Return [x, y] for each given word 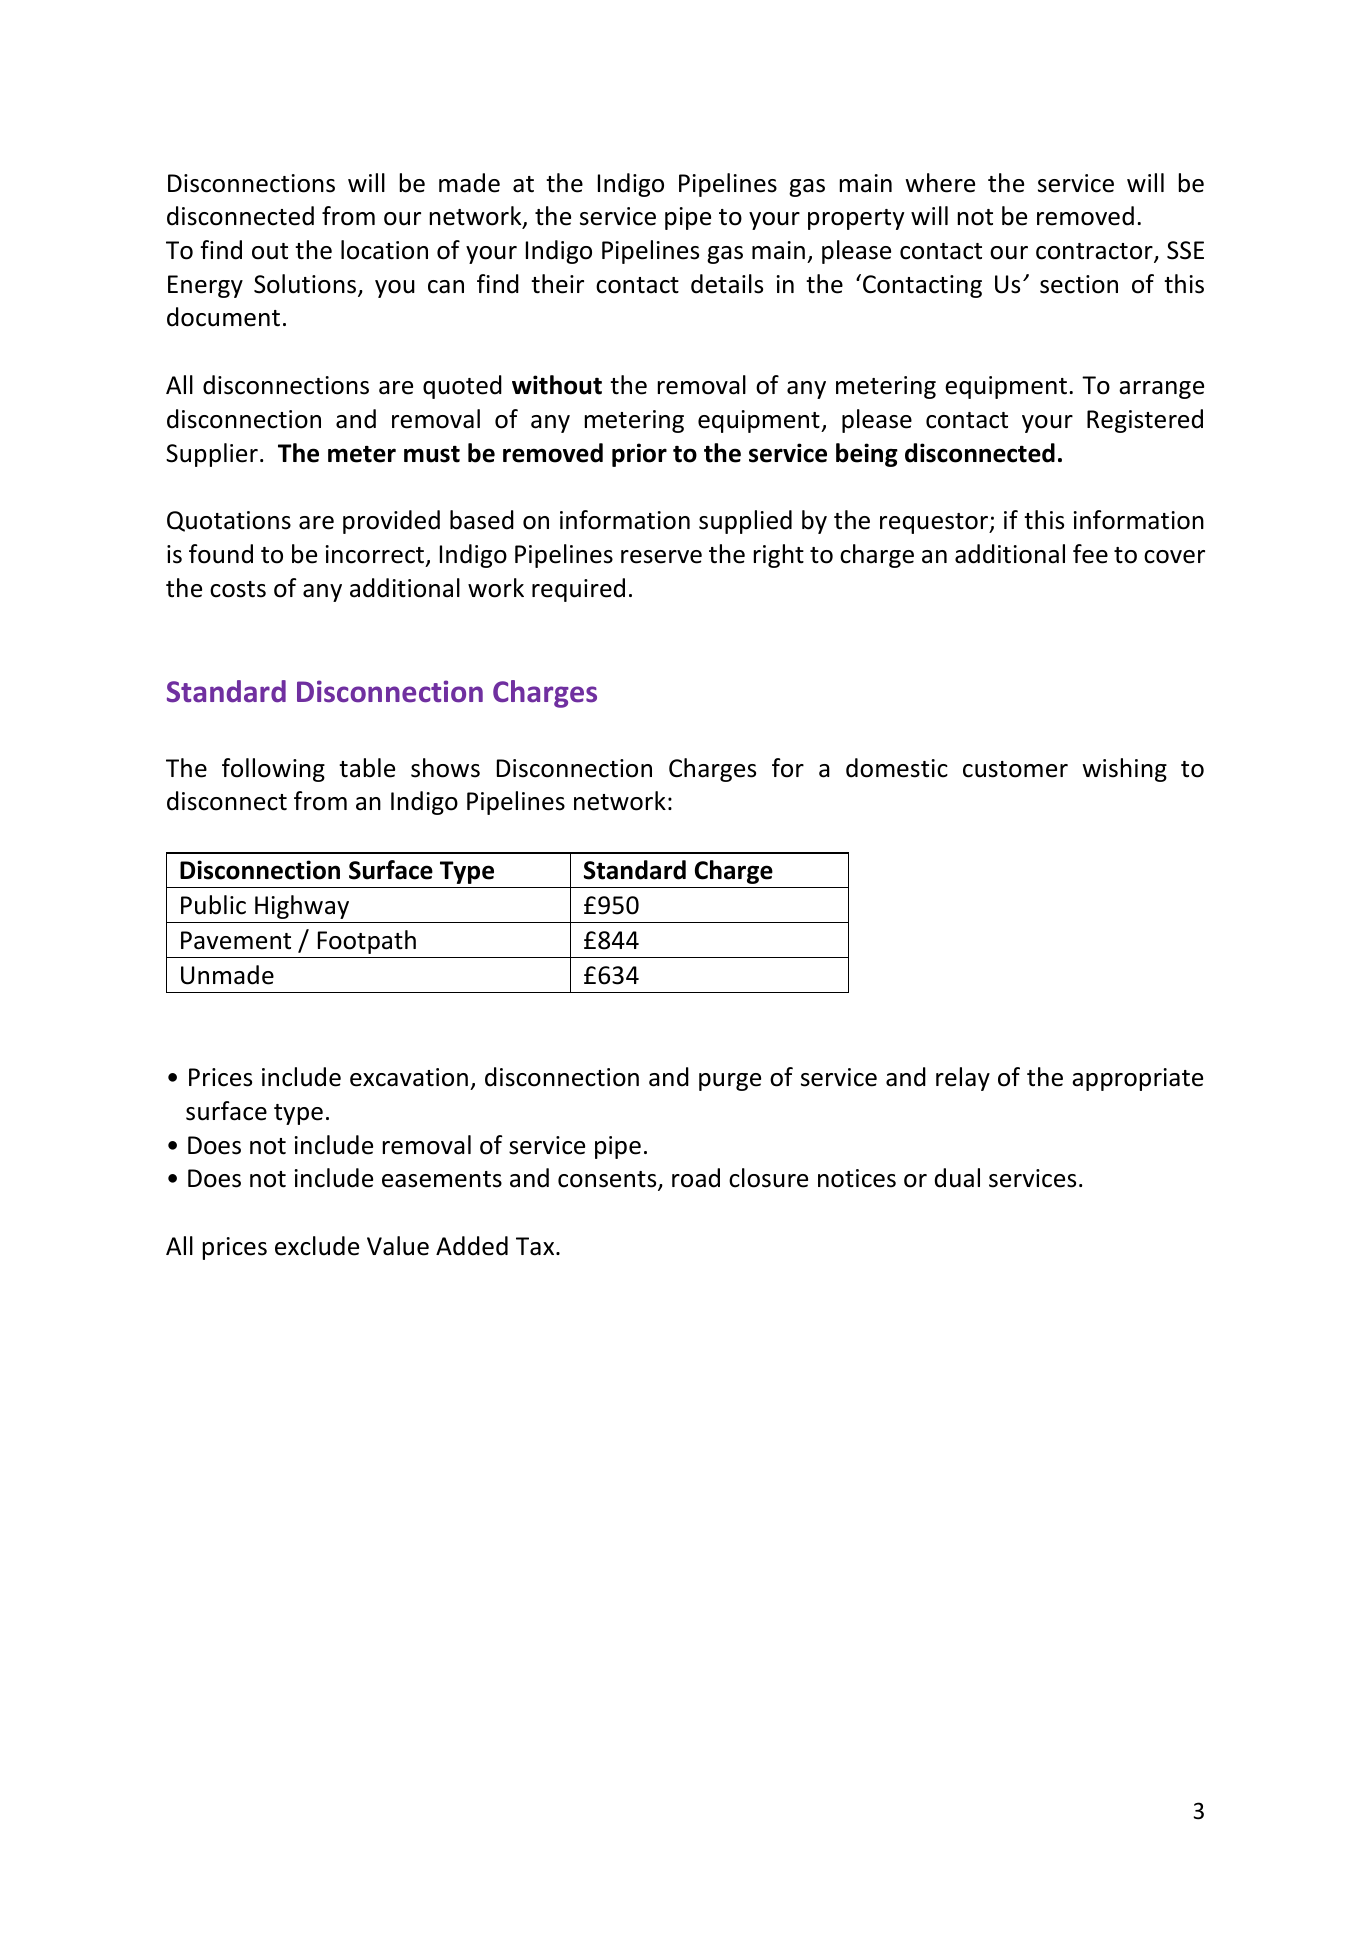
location [384, 250]
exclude [317, 1246]
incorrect [375, 554]
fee [1090, 554]
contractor [1095, 252]
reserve [661, 557]
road [696, 1178]
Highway [302, 907]
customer [1015, 769]
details [727, 284]
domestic [897, 768]
